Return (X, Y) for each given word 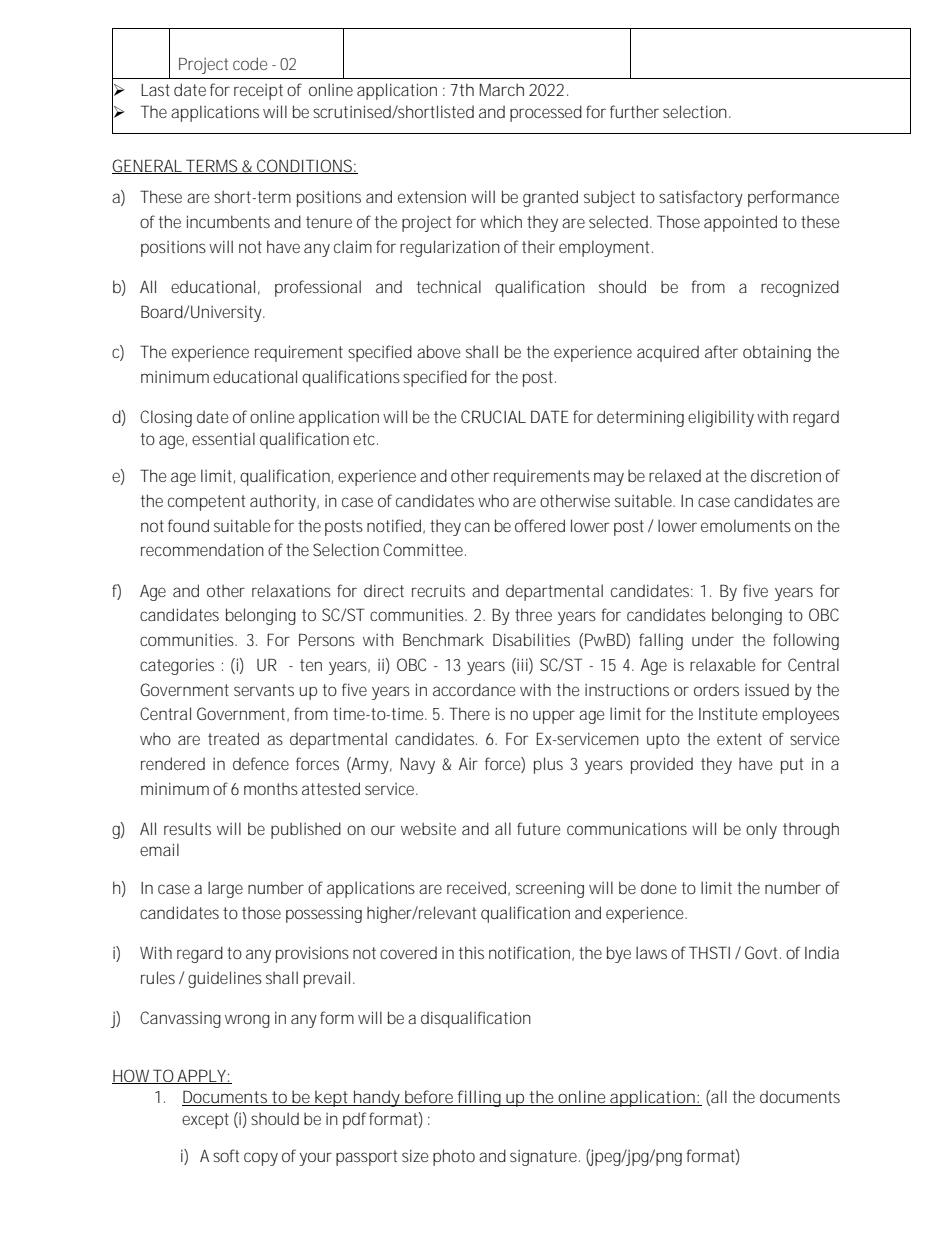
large (225, 889)
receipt (258, 92)
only (761, 830)
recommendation (202, 549)
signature (543, 1158)
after (721, 351)
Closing (166, 418)
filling (479, 1098)
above (438, 351)
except (205, 1121)
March (502, 89)
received (476, 887)
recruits (438, 590)
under (713, 639)
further (634, 111)
